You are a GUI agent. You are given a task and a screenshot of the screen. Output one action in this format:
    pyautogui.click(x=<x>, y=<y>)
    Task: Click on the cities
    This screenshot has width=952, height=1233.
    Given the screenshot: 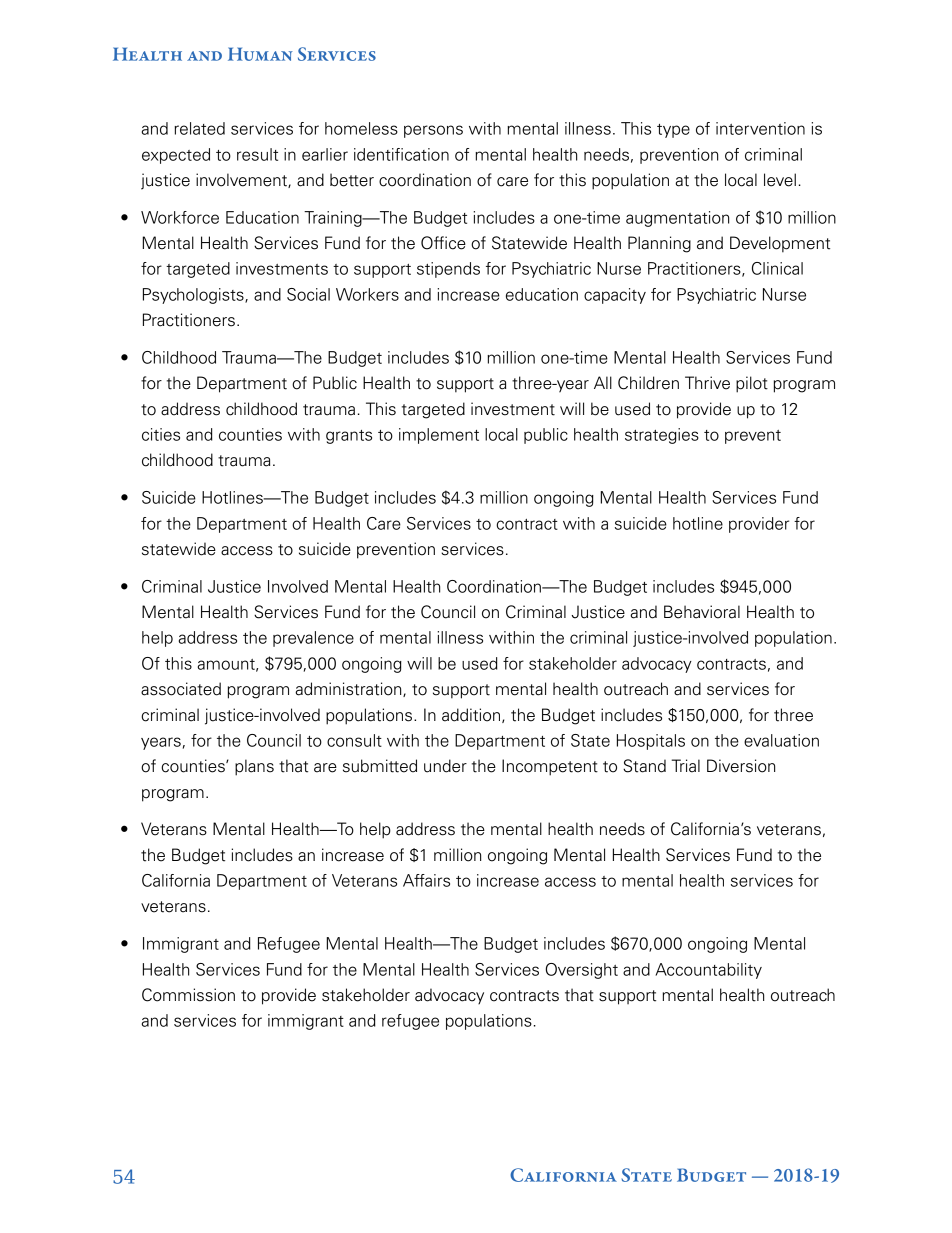 What is the action you would take?
    pyautogui.click(x=161, y=434)
